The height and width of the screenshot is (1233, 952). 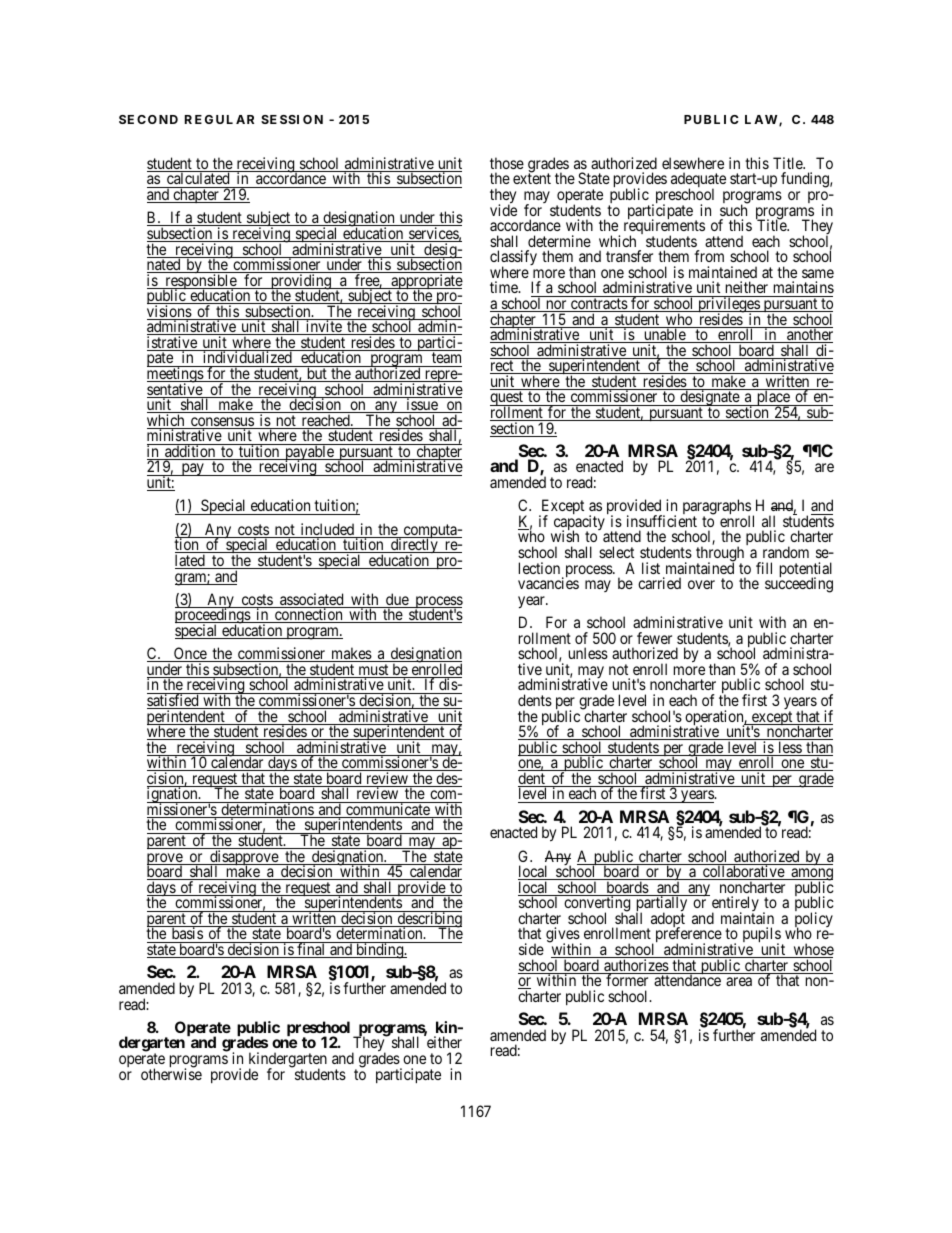 What do you see at coordinates (764, 568) in the screenshot?
I see `fill` at bounding box center [764, 568].
